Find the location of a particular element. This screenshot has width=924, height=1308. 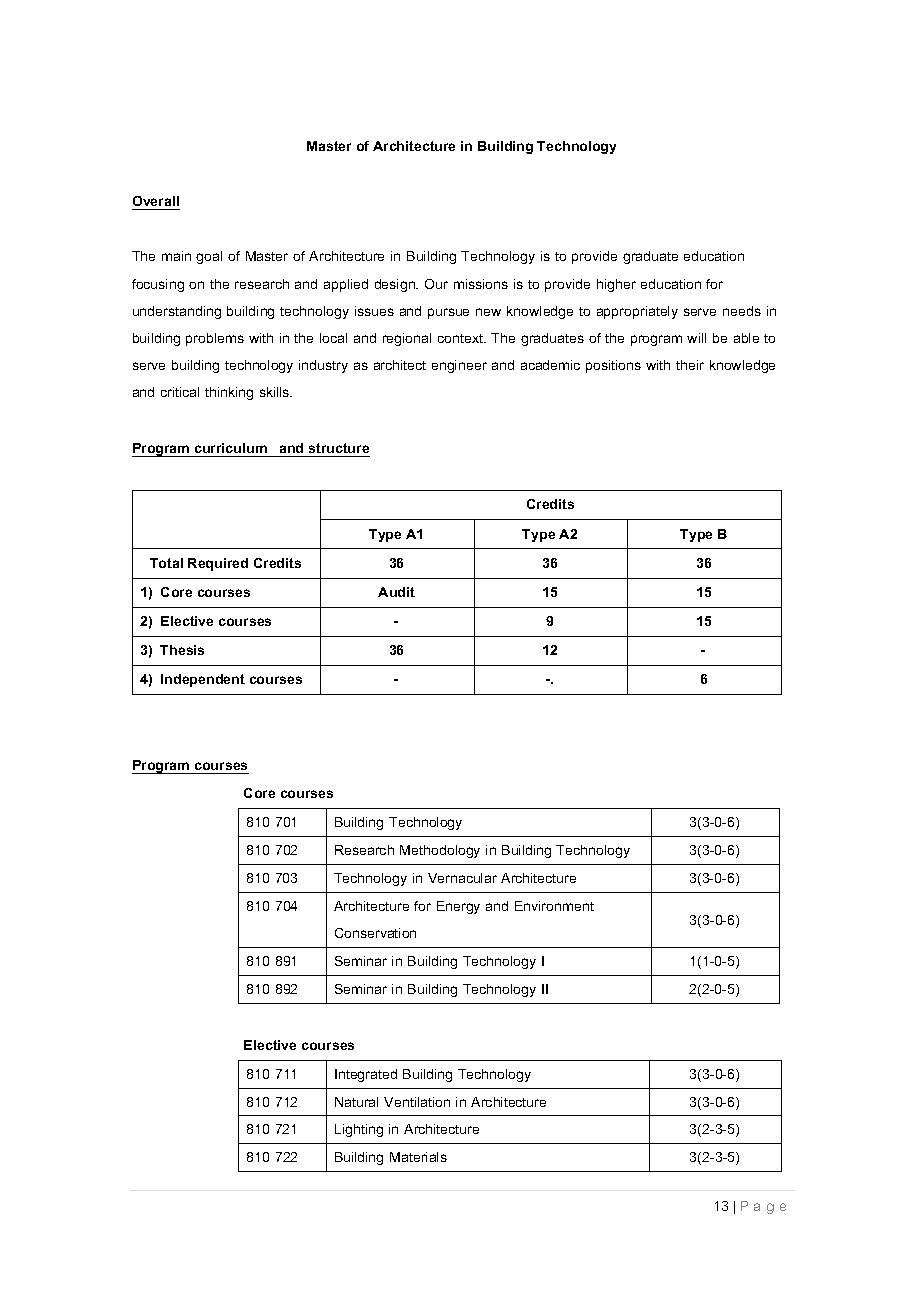

Required is located at coordinates (218, 564).
